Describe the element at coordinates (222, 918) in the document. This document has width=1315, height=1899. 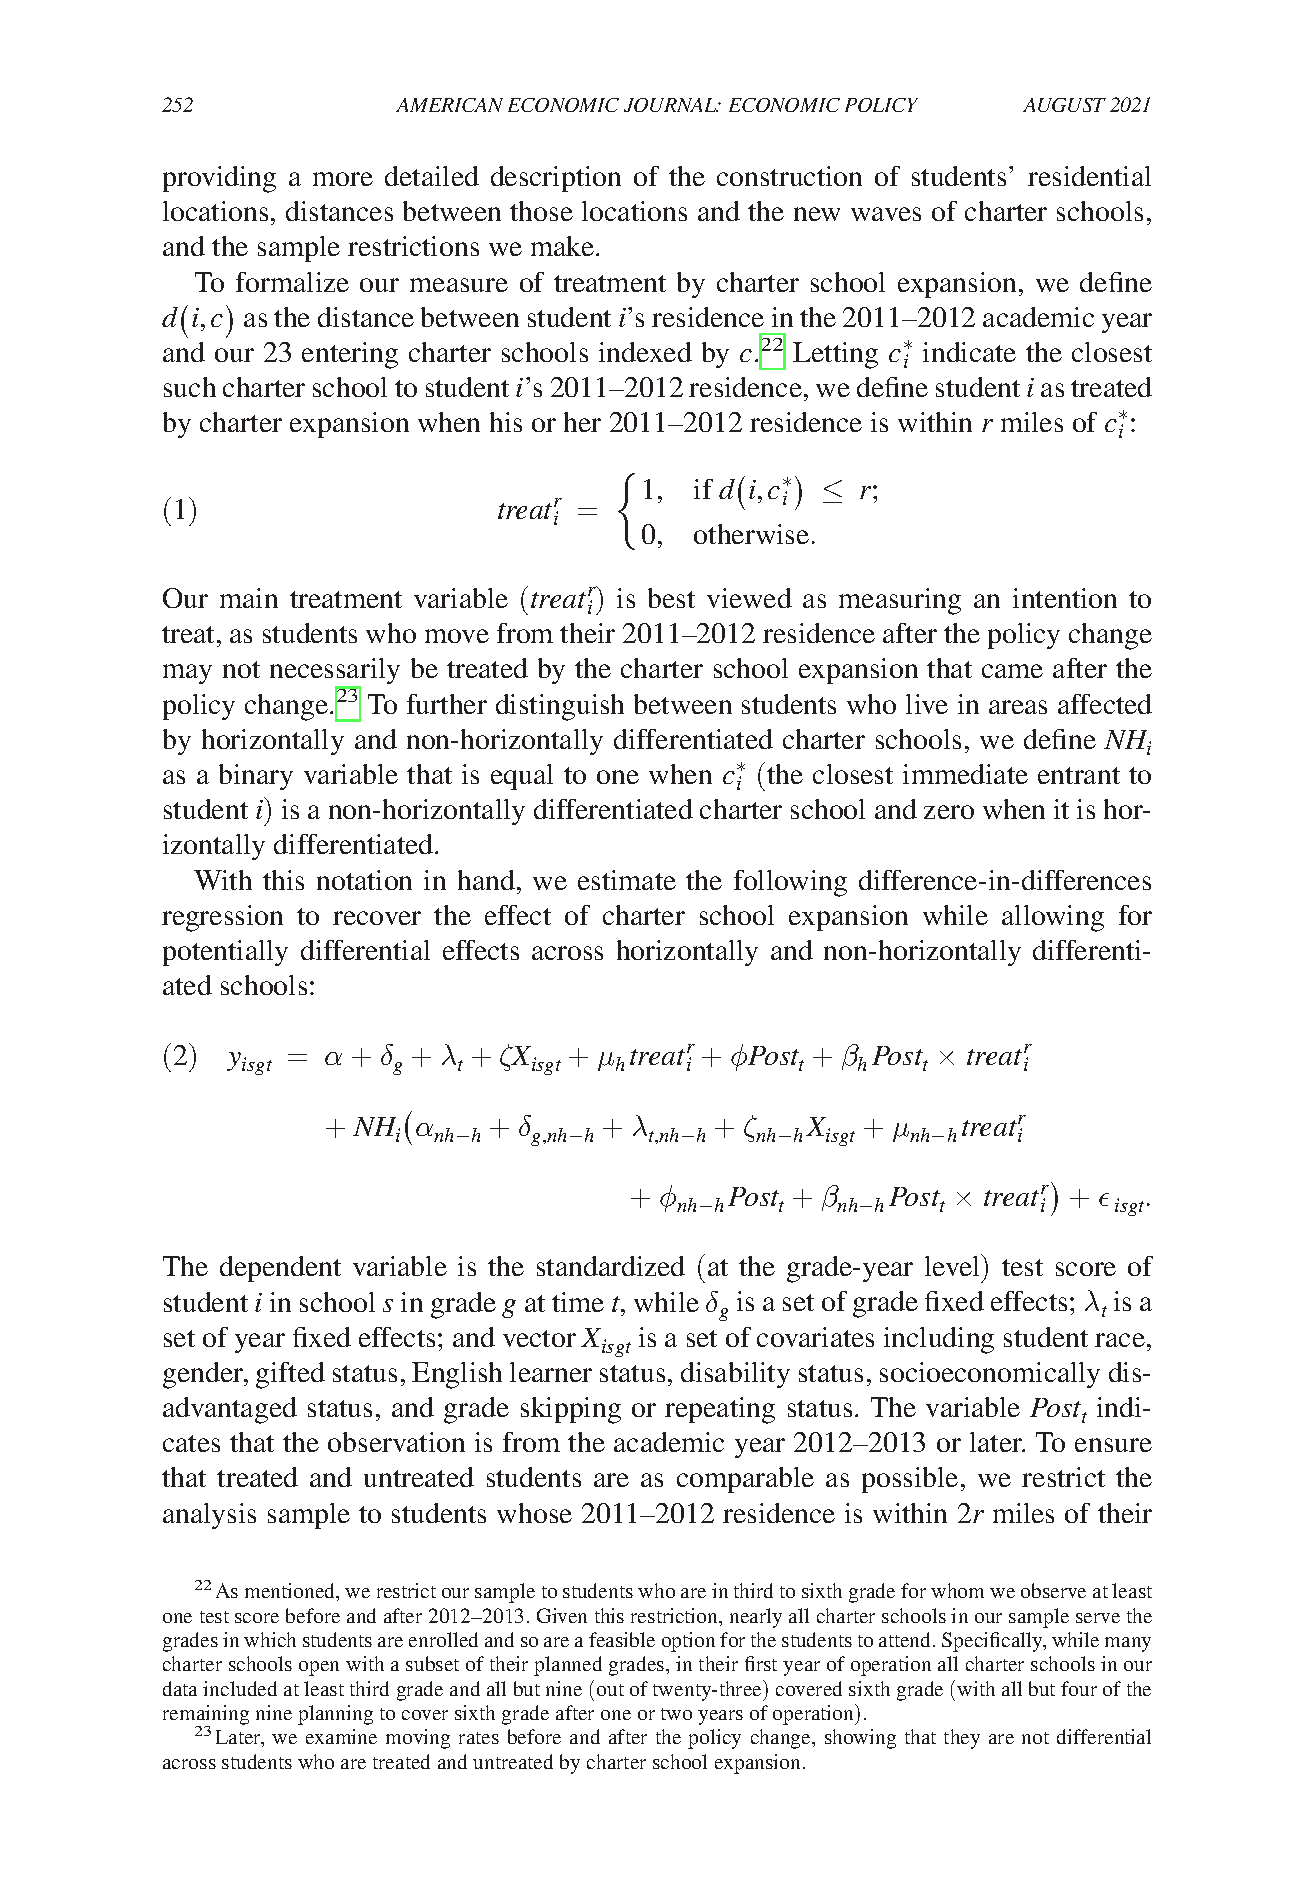
I see `regression` at that location.
